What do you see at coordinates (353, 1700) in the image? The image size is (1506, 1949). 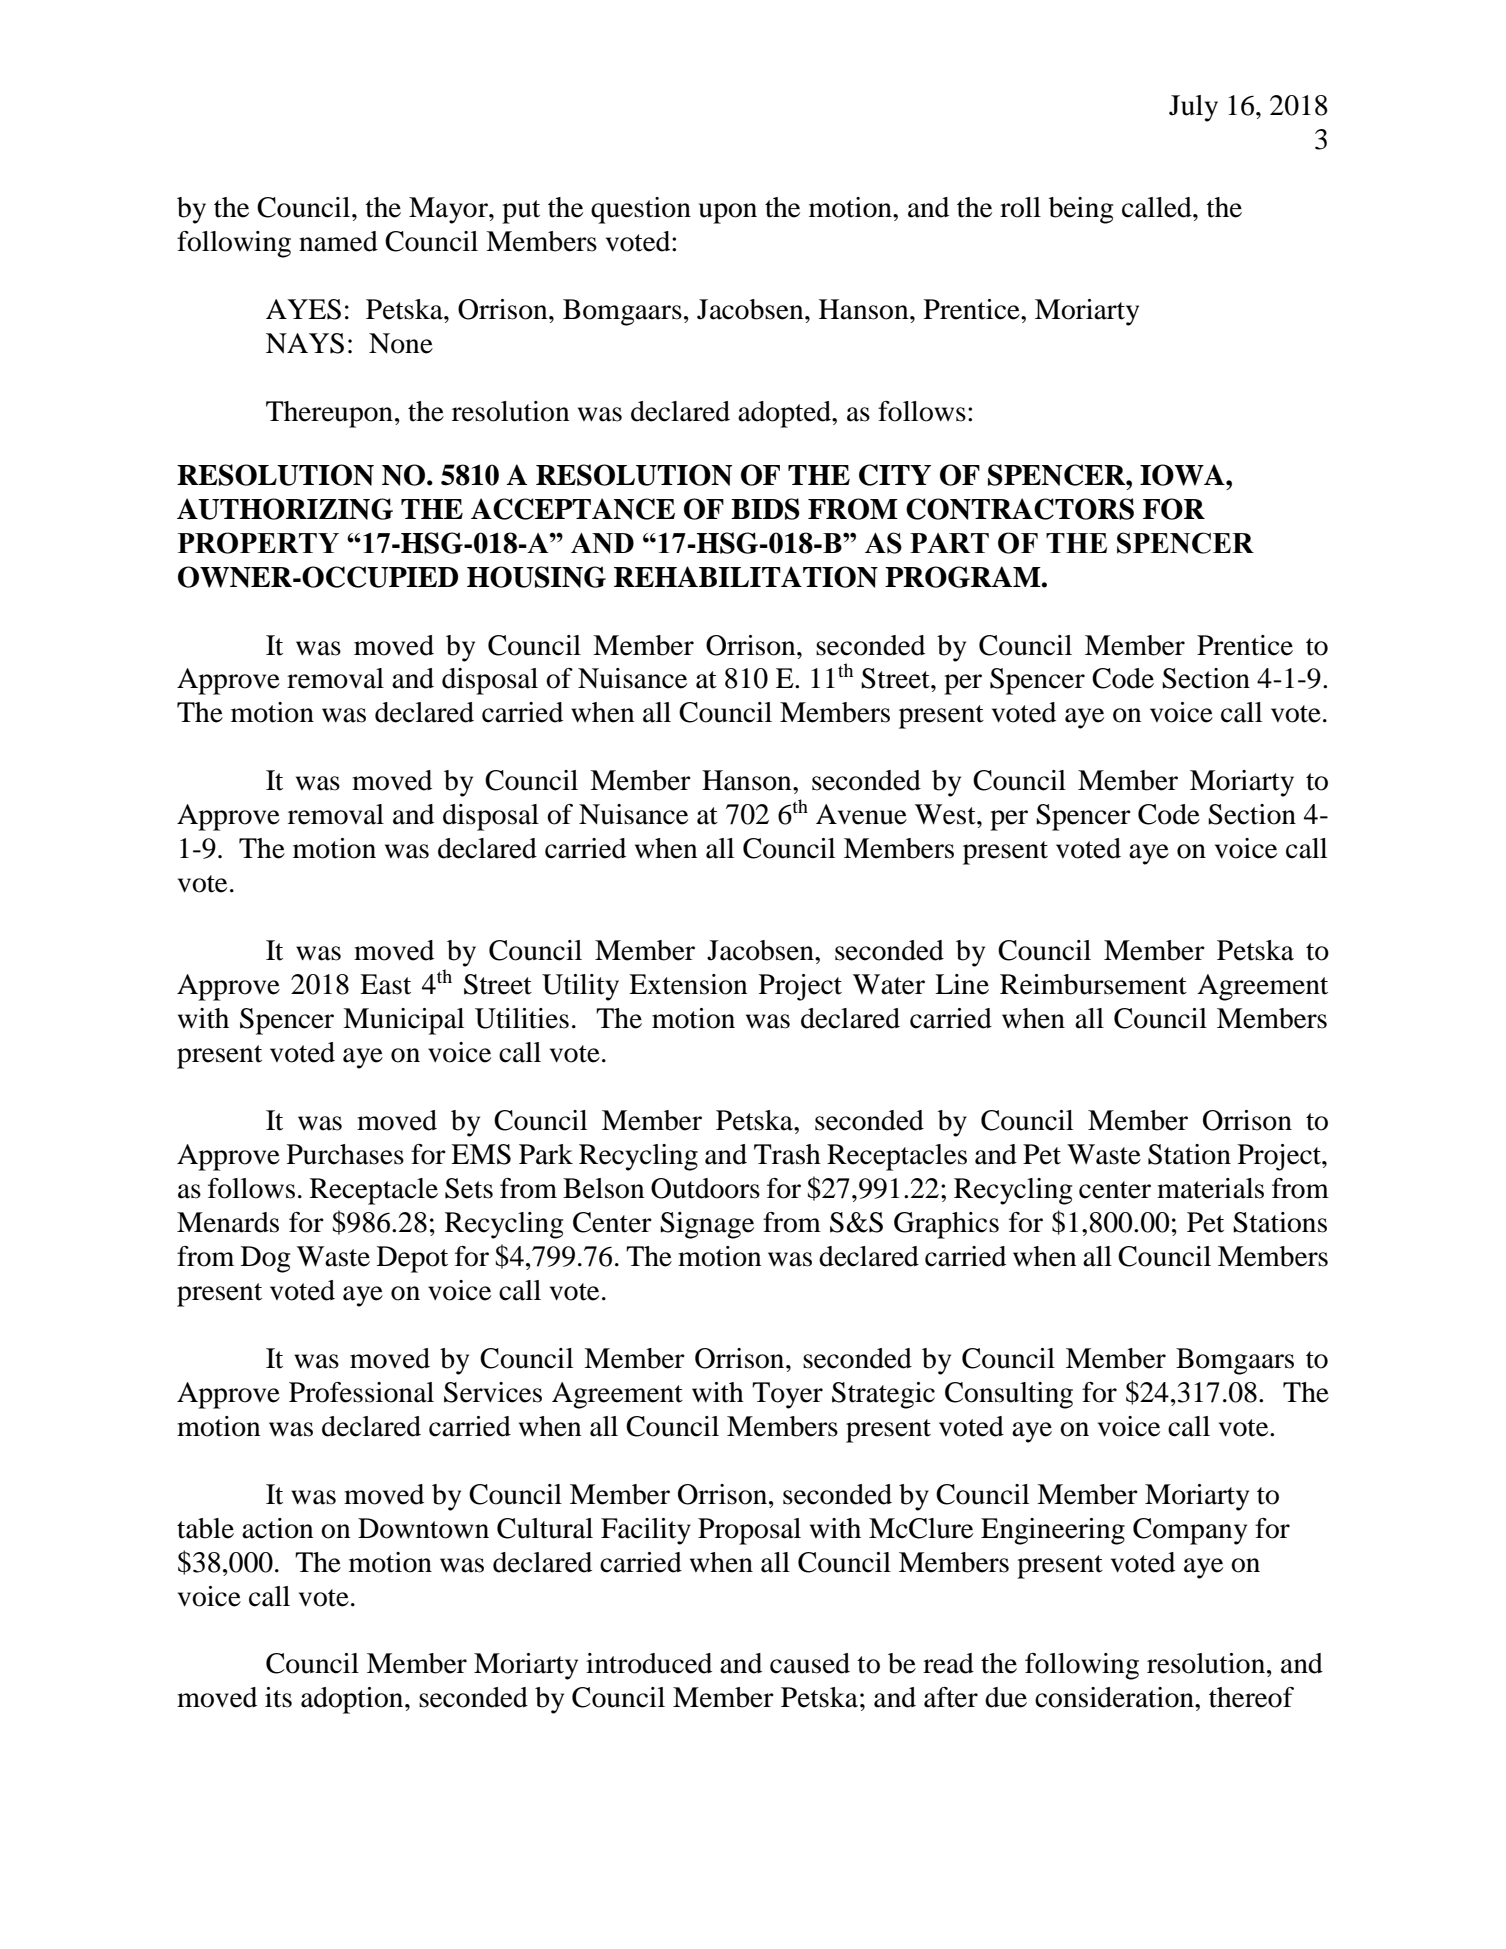 I see `adoption` at bounding box center [353, 1700].
